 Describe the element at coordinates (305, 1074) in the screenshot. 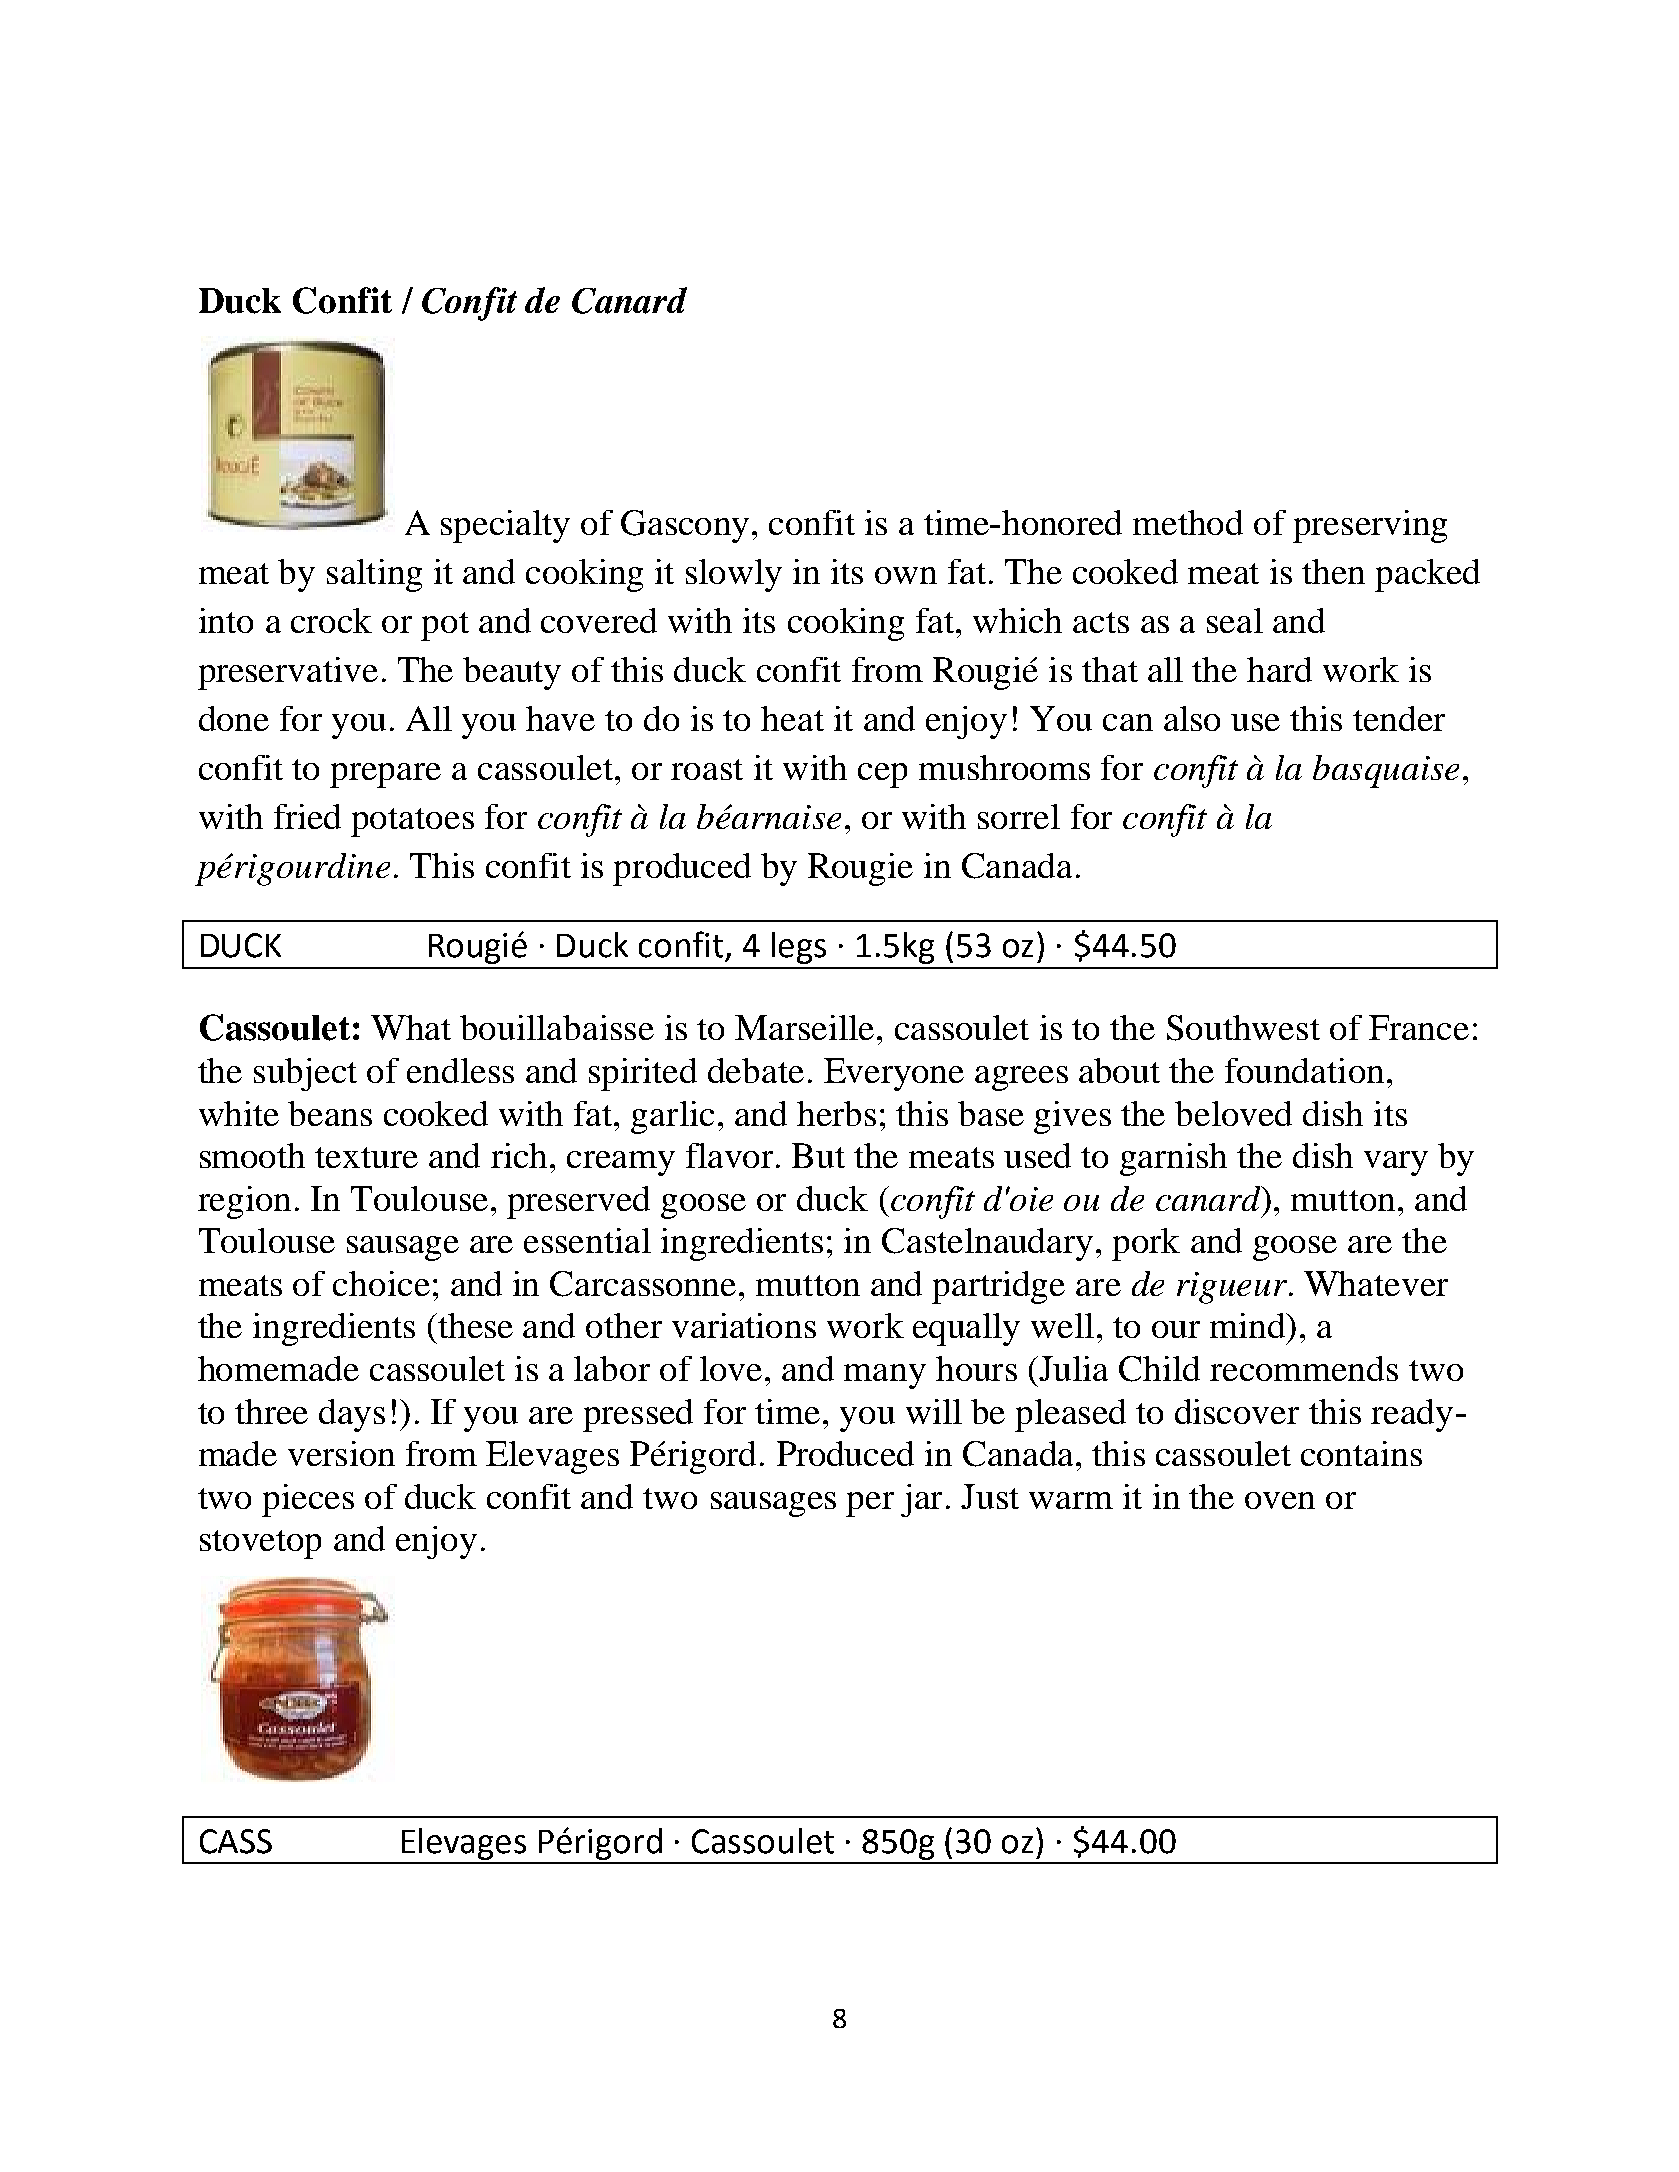

I see `subject` at that location.
